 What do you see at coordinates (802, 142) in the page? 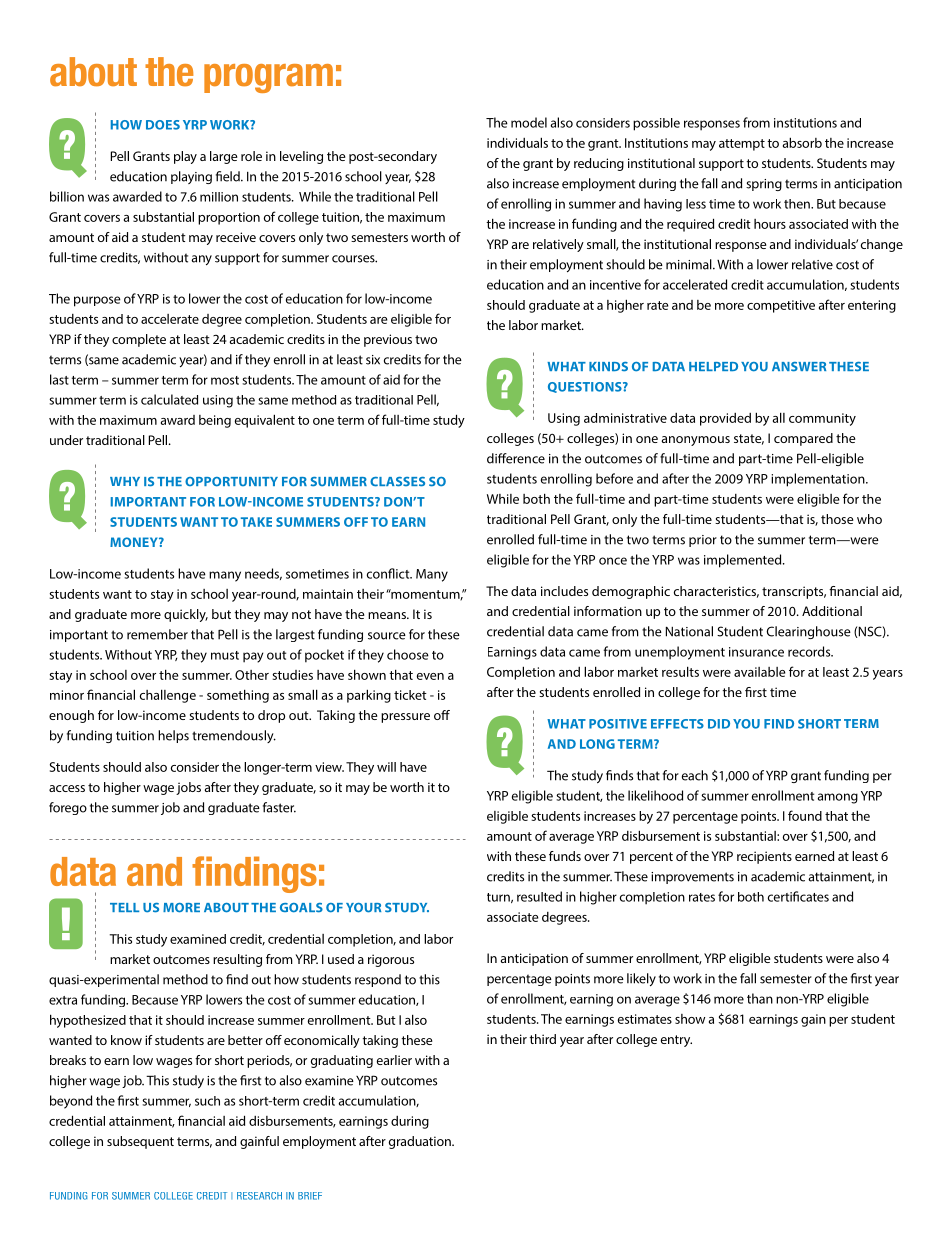
I see `absorb` at bounding box center [802, 142].
